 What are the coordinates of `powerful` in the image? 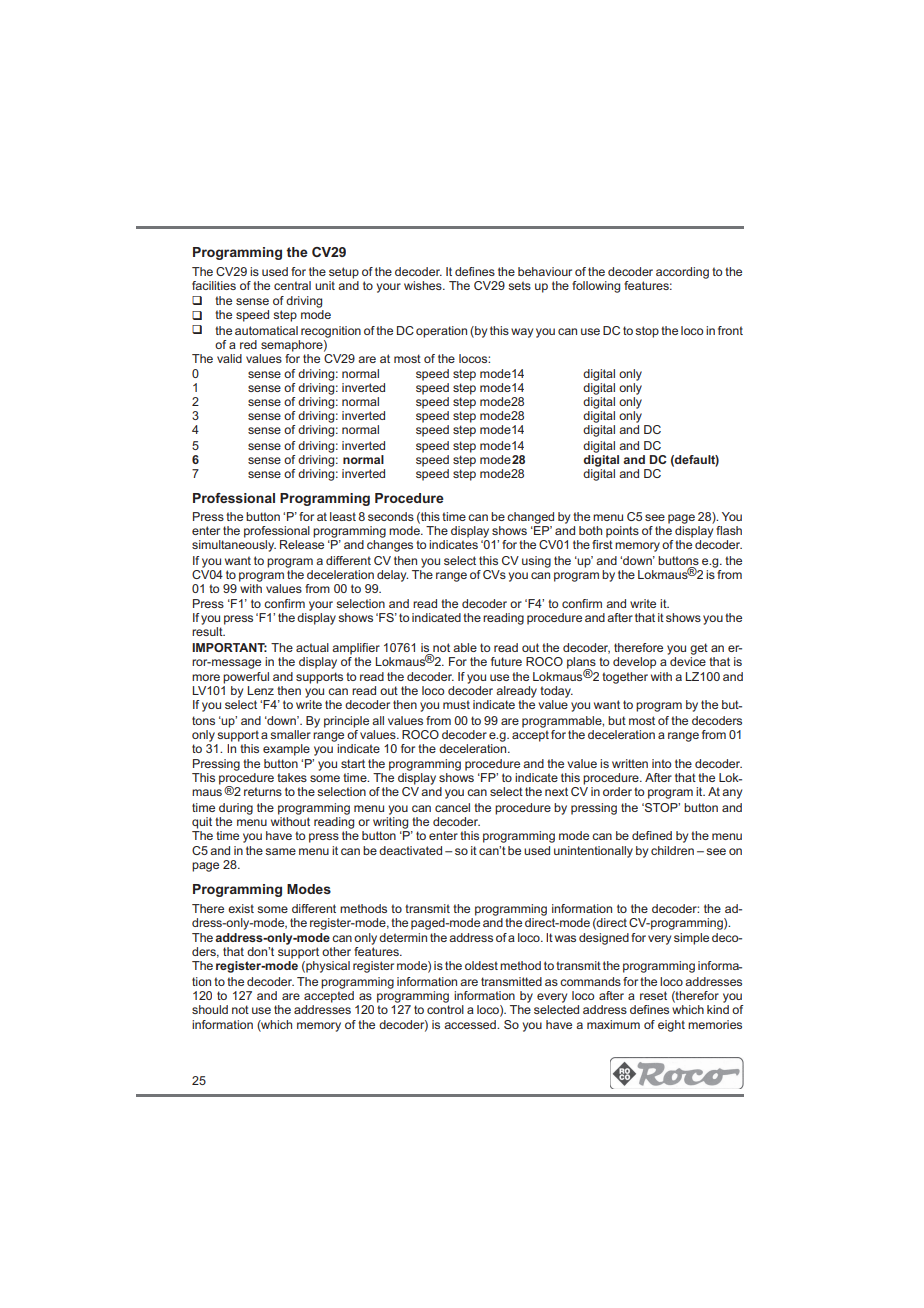 It's located at (246, 678).
